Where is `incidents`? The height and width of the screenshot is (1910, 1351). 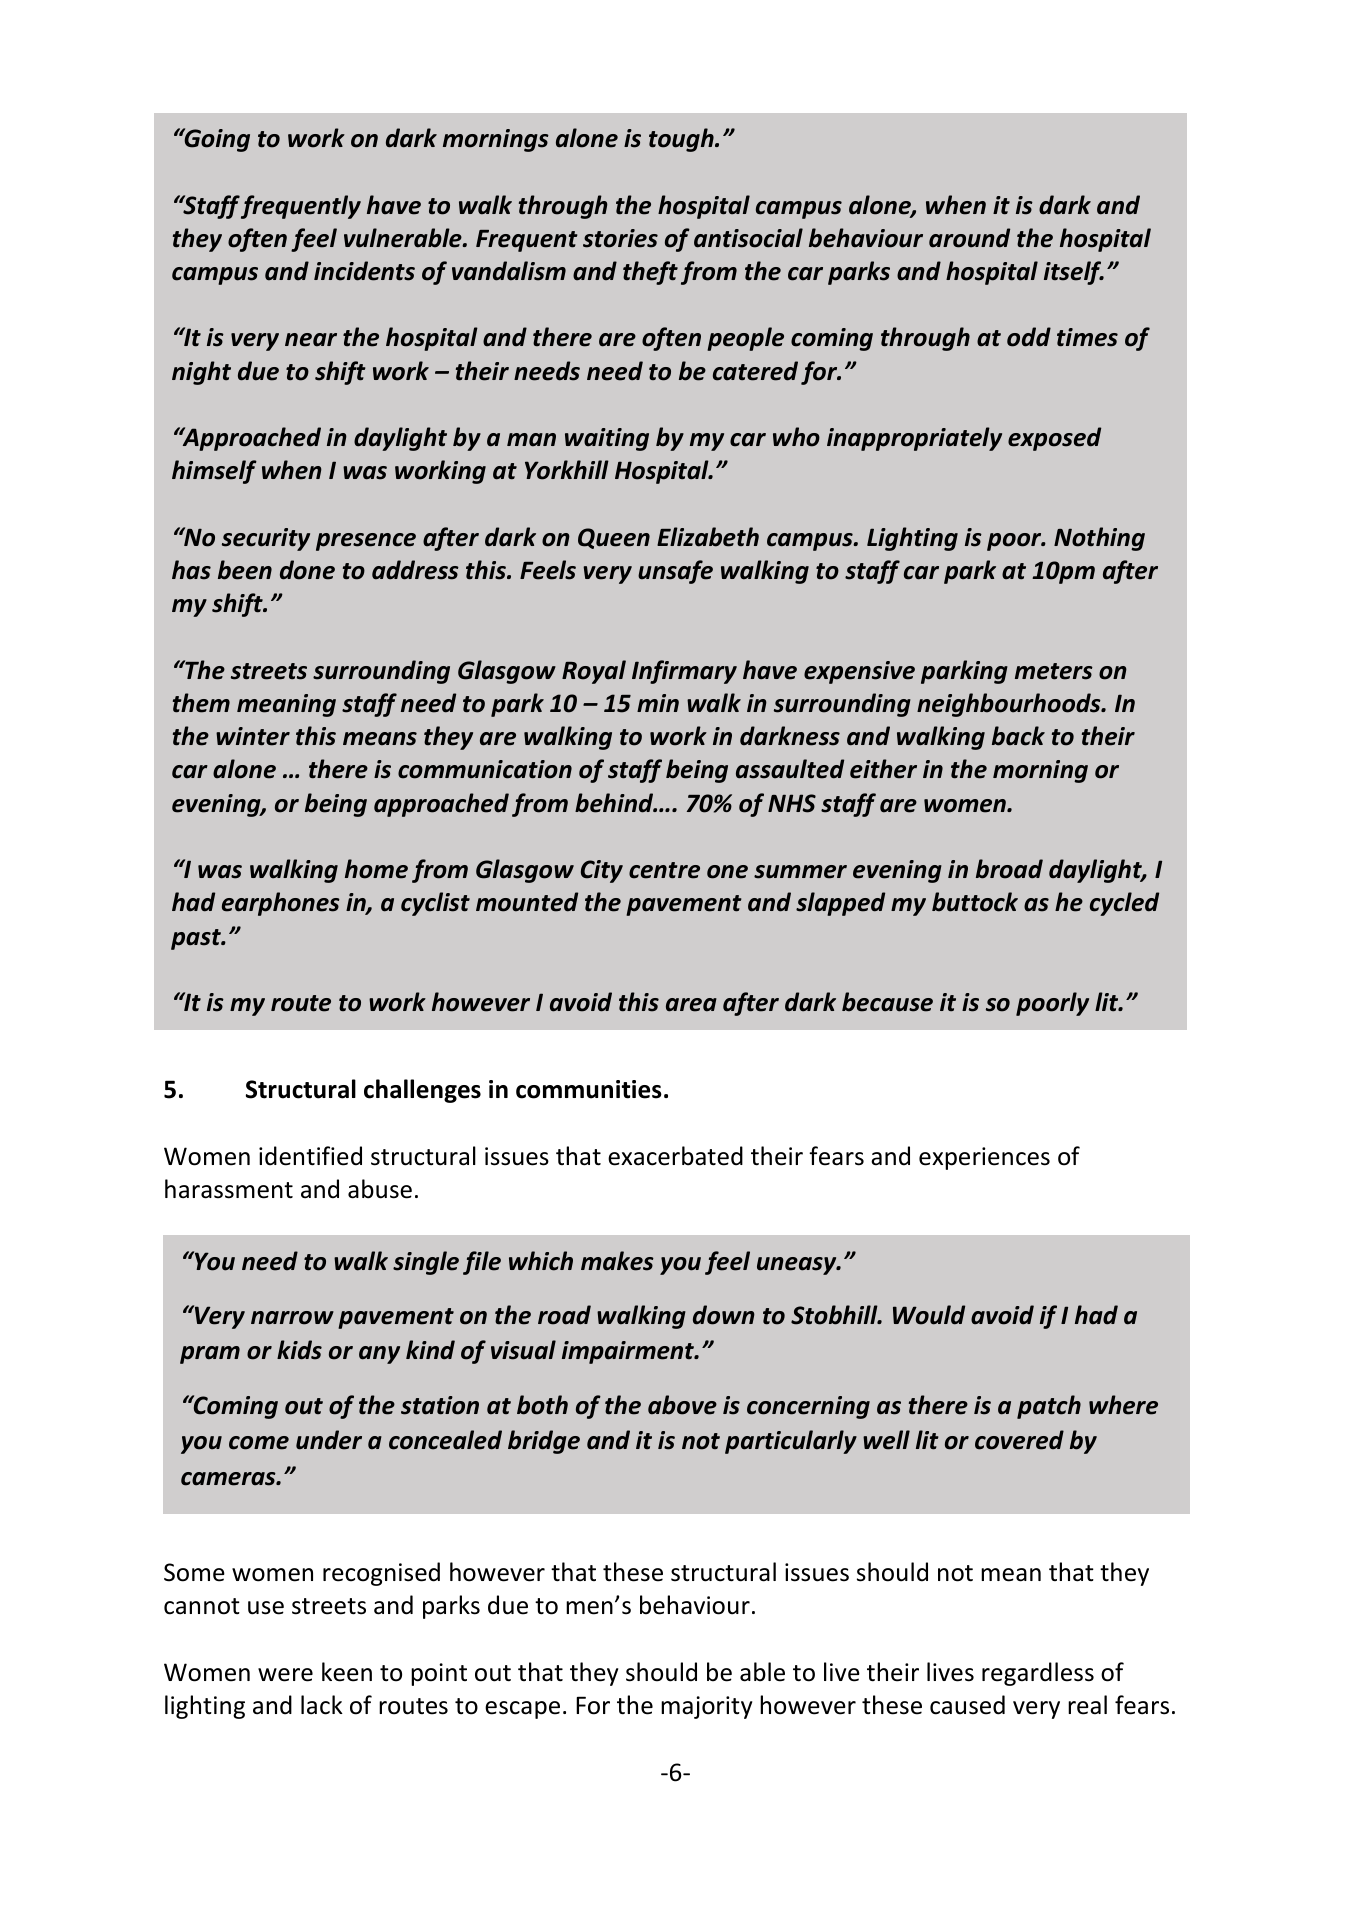
incidents is located at coordinates (364, 271).
